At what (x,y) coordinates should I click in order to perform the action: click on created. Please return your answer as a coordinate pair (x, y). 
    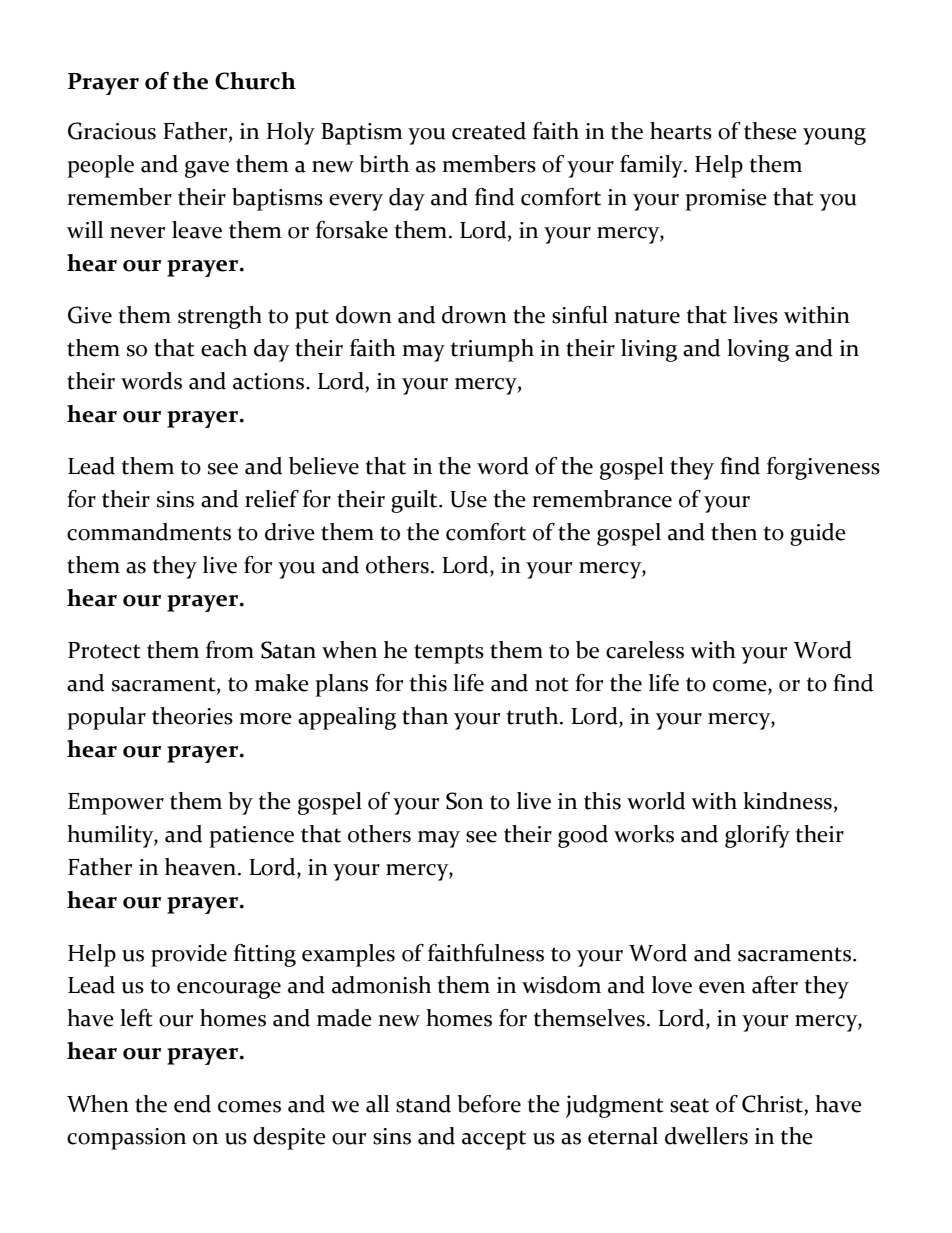
    Looking at the image, I should click on (489, 131).
